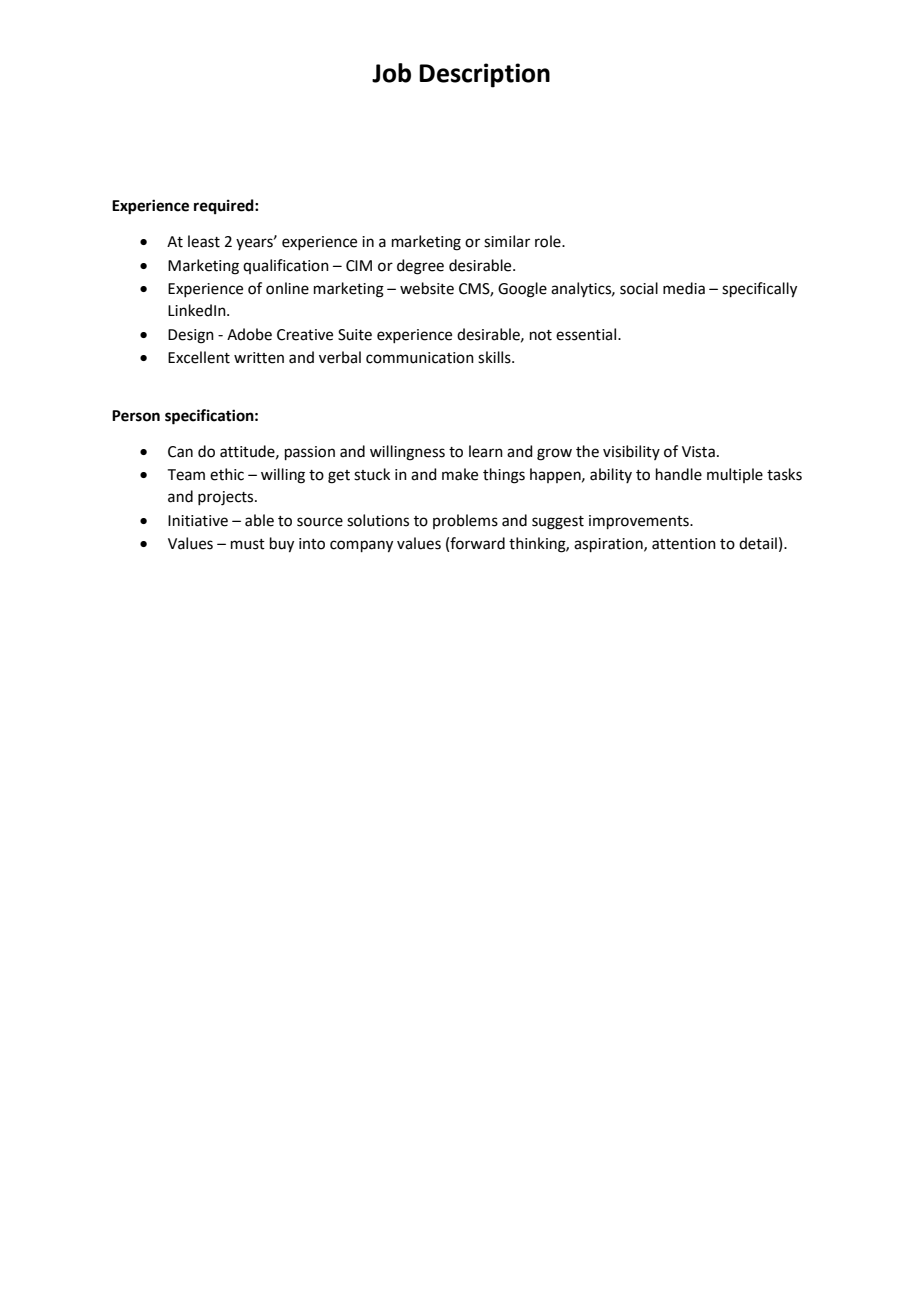  What do you see at coordinates (549, 241) in the screenshot?
I see `role` at bounding box center [549, 241].
